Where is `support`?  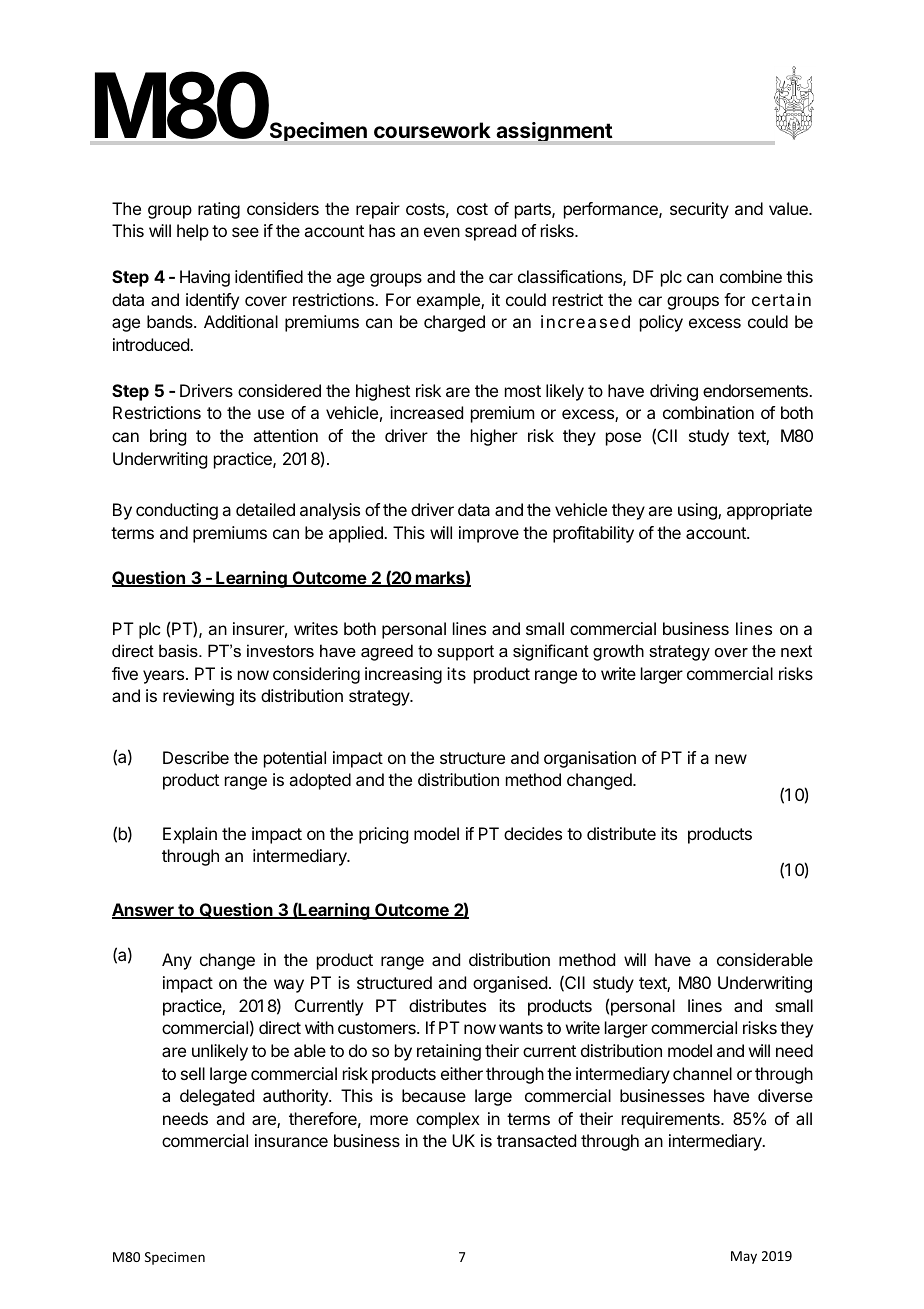
support is located at coordinates (465, 653).
